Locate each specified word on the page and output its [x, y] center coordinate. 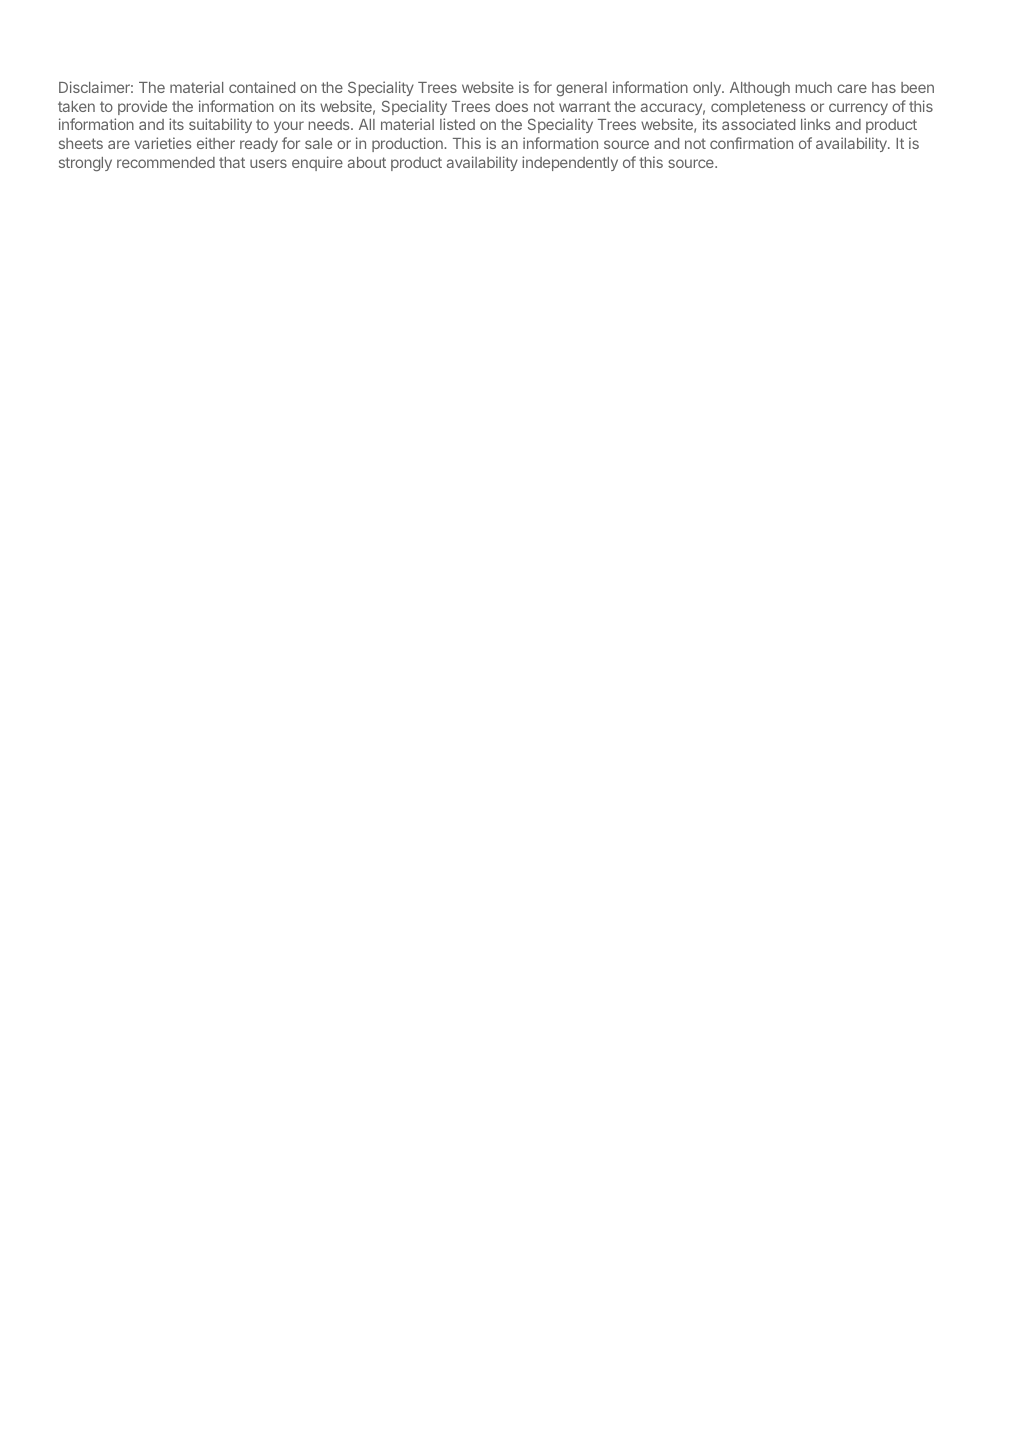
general [581, 89]
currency [858, 109]
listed [457, 124]
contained [262, 87]
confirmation [751, 143]
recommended [166, 162]
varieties [163, 143]
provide [142, 107]
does [511, 106]
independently [570, 163]
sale [318, 143]
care [852, 88]
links [816, 124]
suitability [220, 125]
